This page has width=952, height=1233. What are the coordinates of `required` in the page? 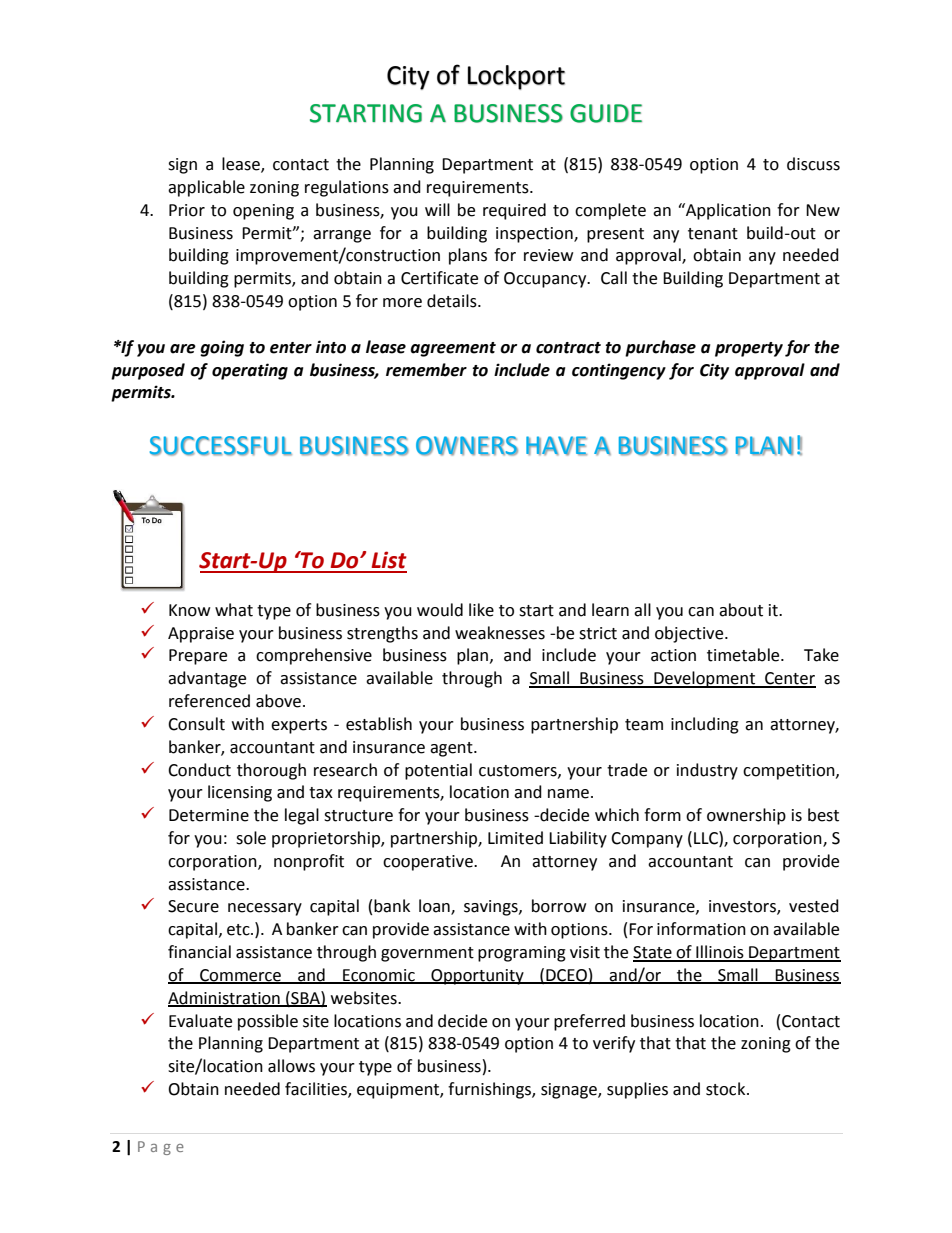 It's located at (514, 211).
